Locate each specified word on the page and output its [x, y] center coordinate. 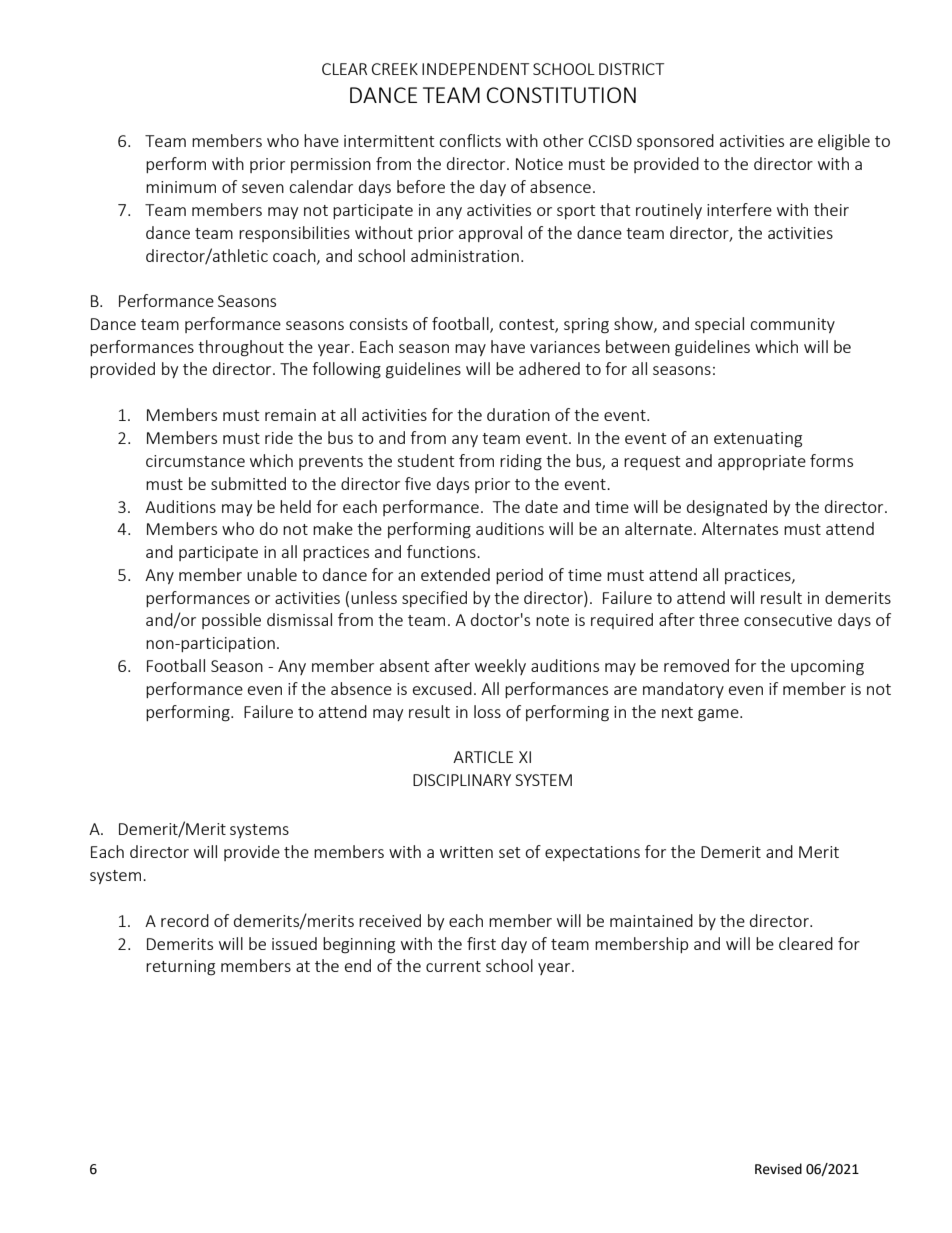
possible [231, 621]
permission [331, 165]
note [552, 620]
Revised [778, 1169]
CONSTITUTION [561, 95]
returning [180, 968]
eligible [844, 142]
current [453, 966]
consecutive [788, 620]
